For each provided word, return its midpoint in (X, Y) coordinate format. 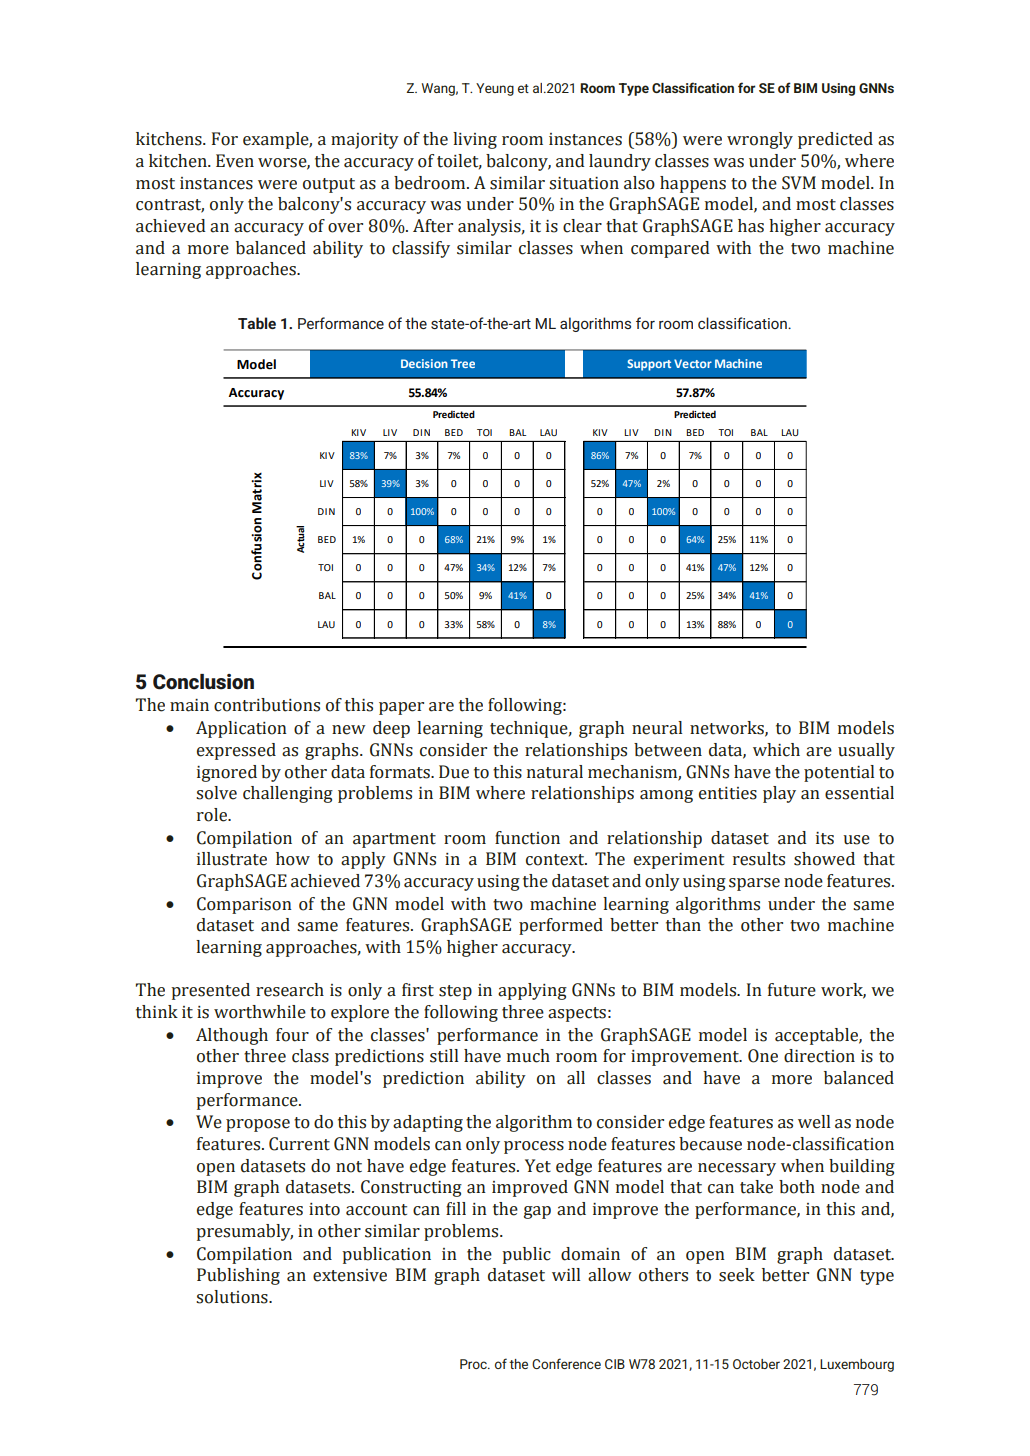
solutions (233, 1297)
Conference (566, 1363)
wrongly (760, 140)
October (756, 1364)
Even (235, 161)
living (475, 140)
